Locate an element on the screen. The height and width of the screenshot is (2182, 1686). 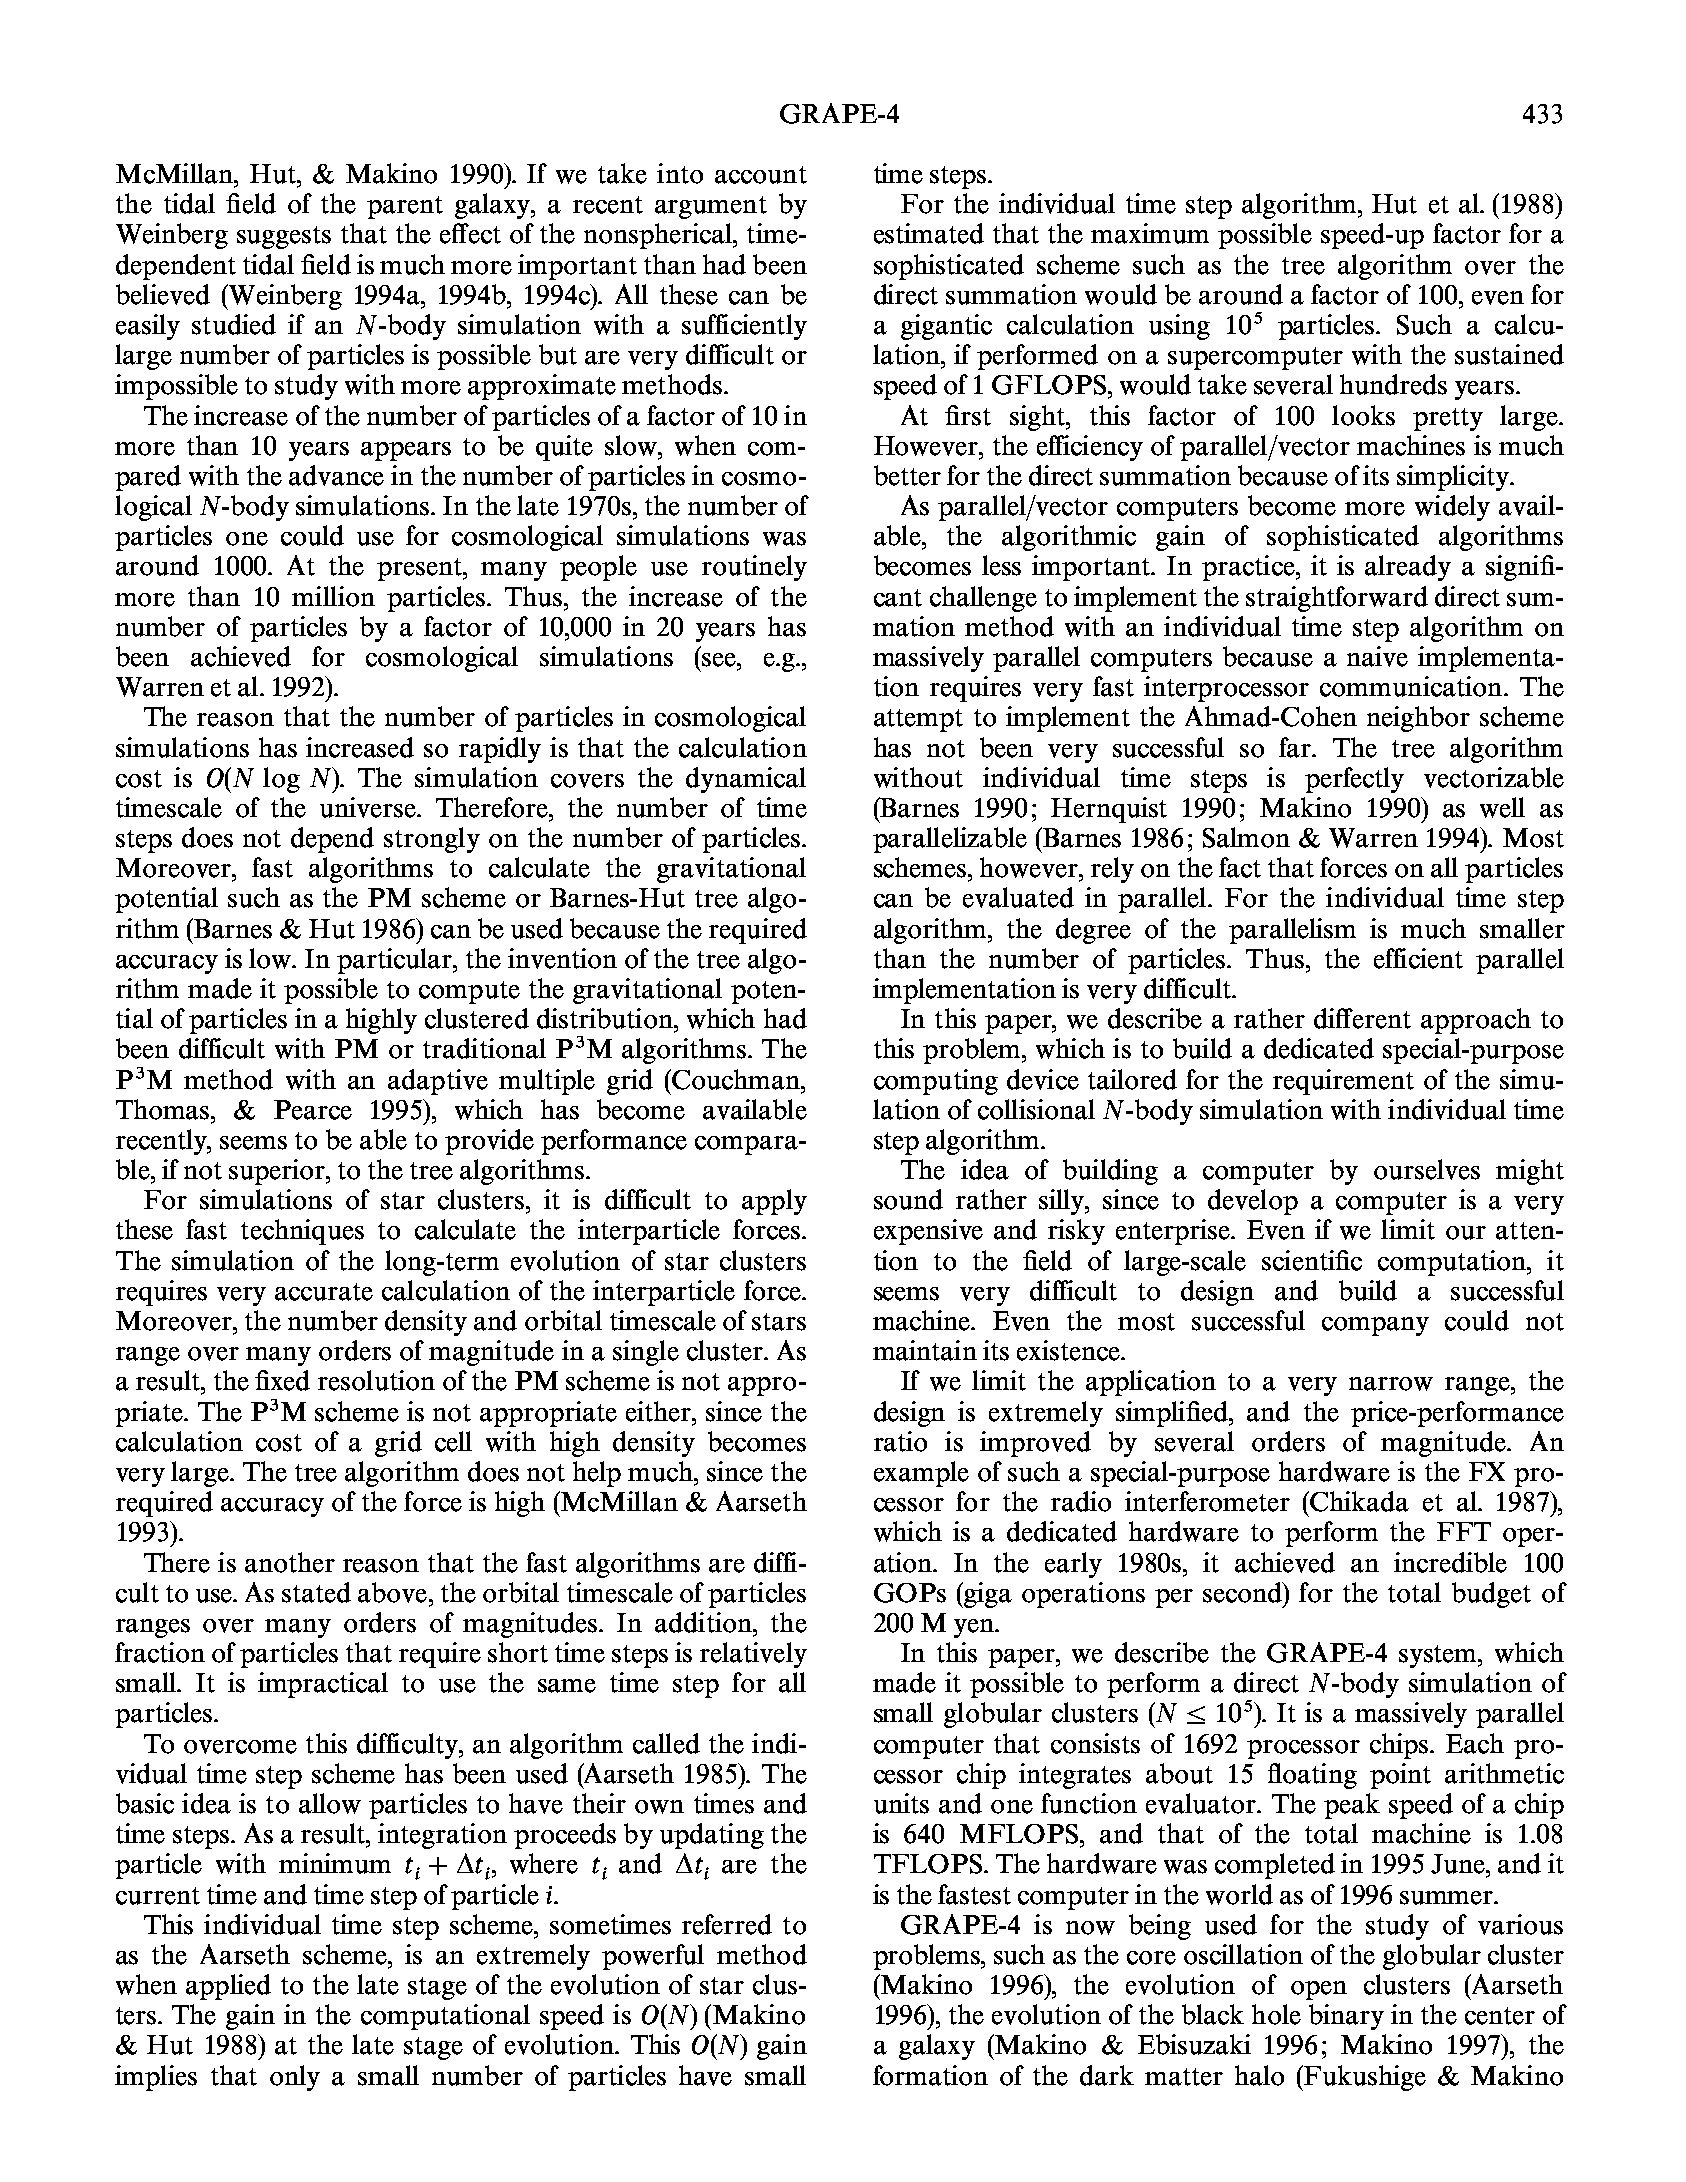
only is located at coordinates (295, 2078).
